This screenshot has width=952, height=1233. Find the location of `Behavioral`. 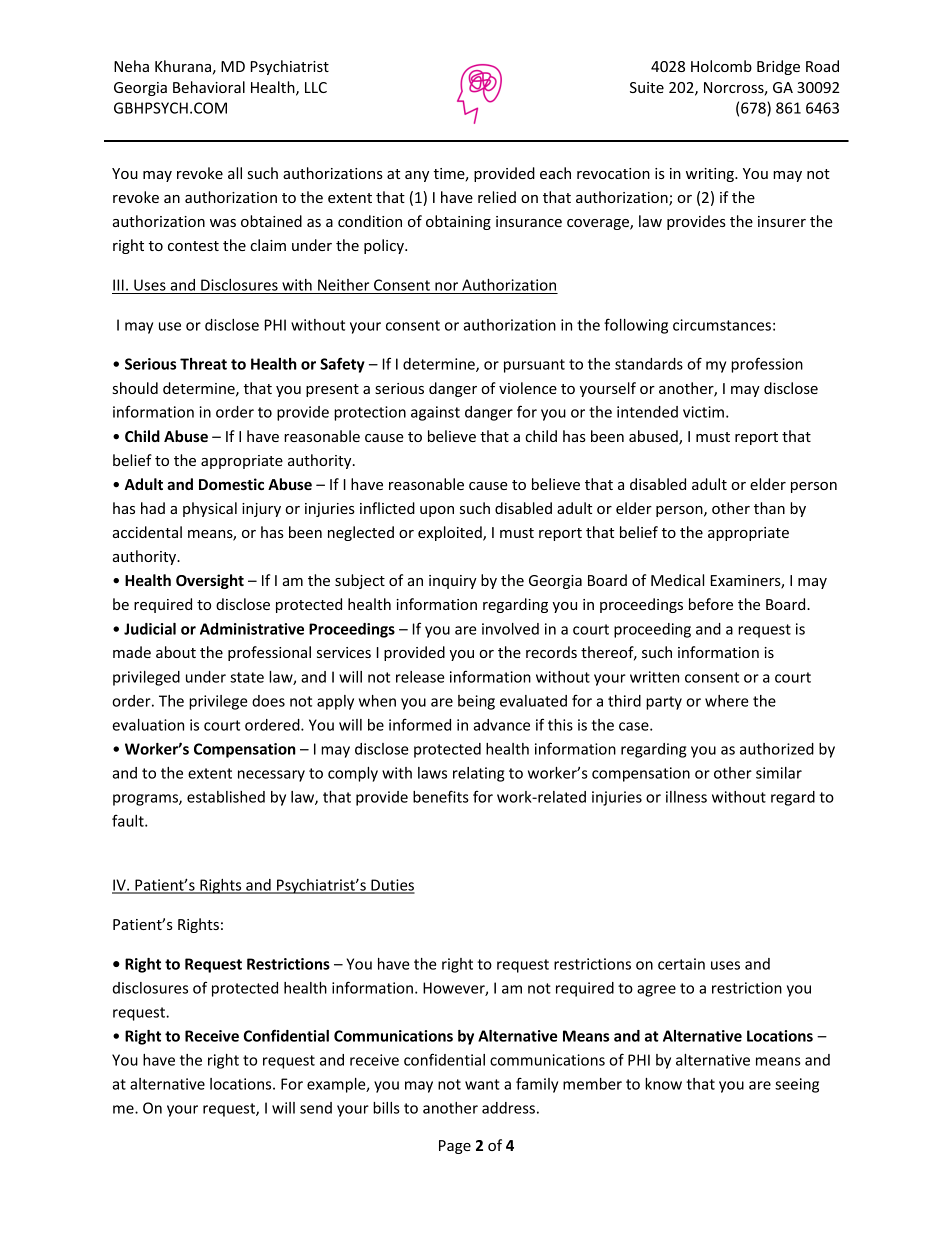

Behavioral is located at coordinates (209, 87).
